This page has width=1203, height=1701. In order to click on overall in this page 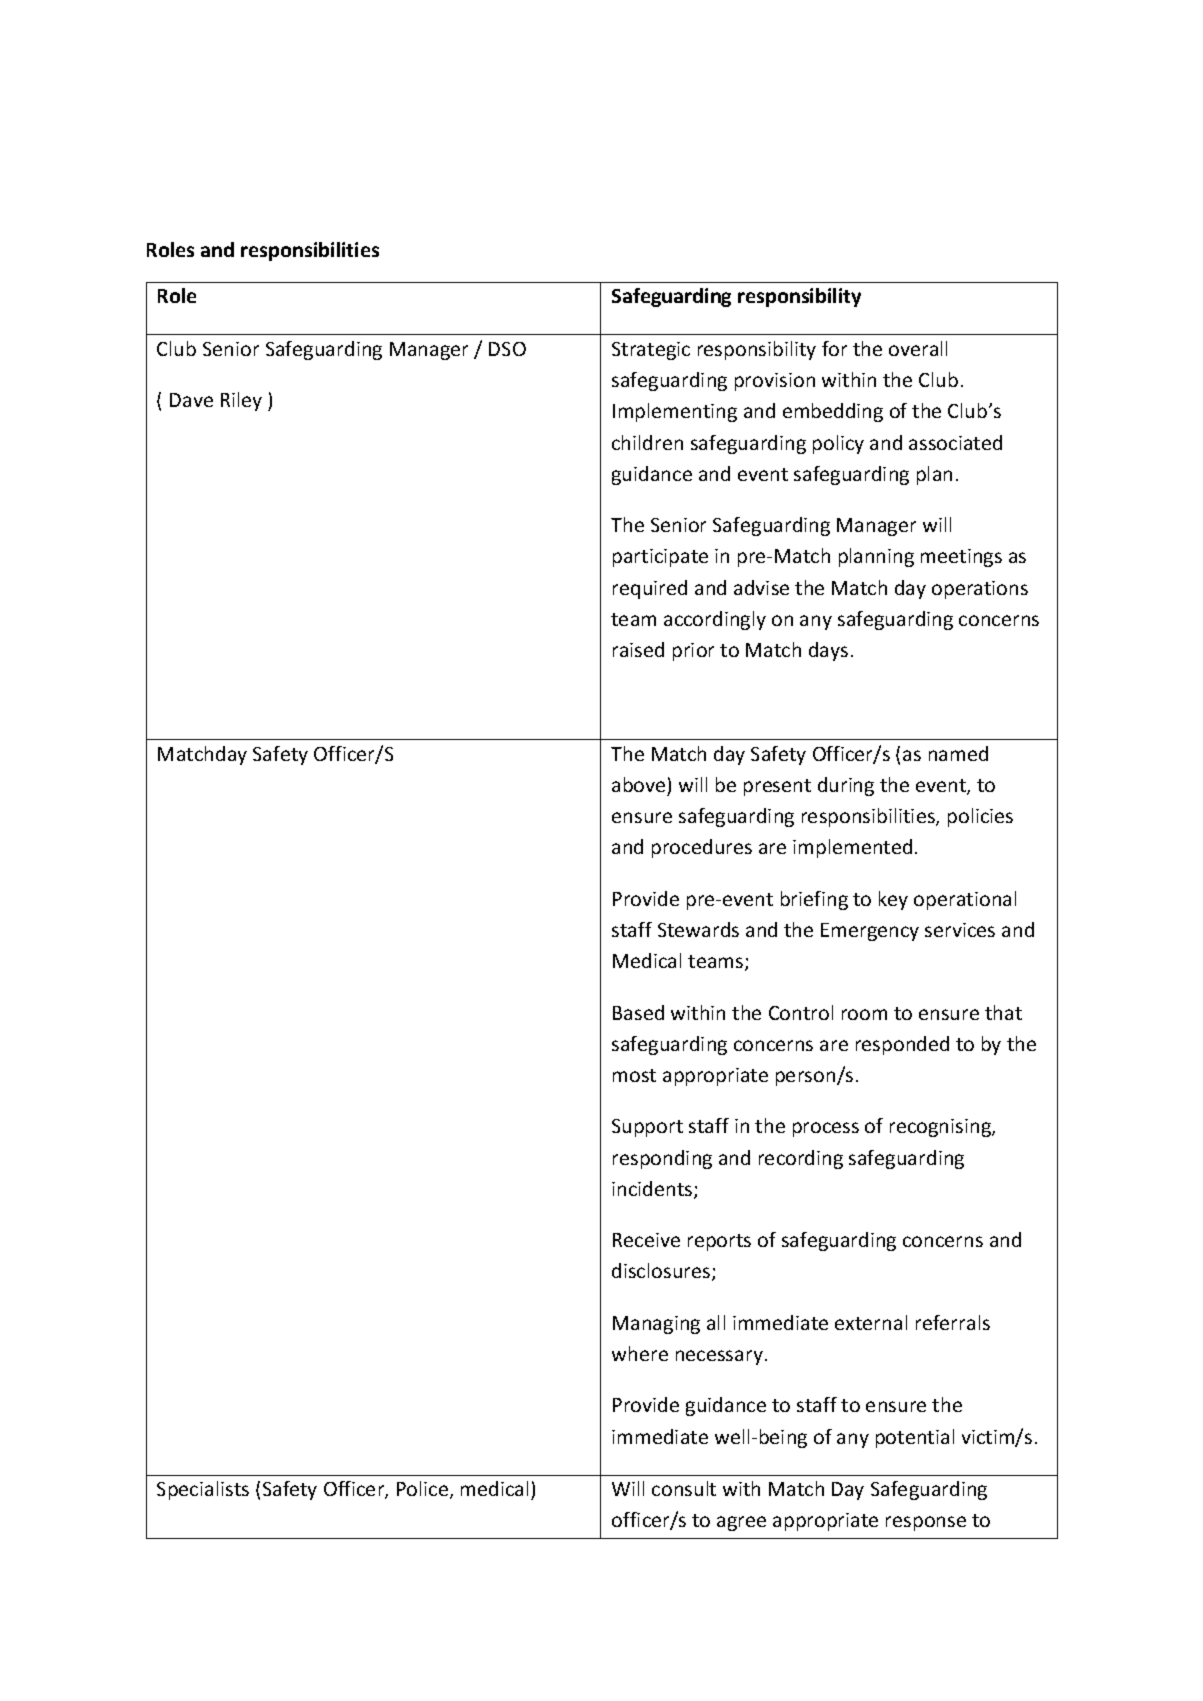, I will do `click(918, 348)`.
